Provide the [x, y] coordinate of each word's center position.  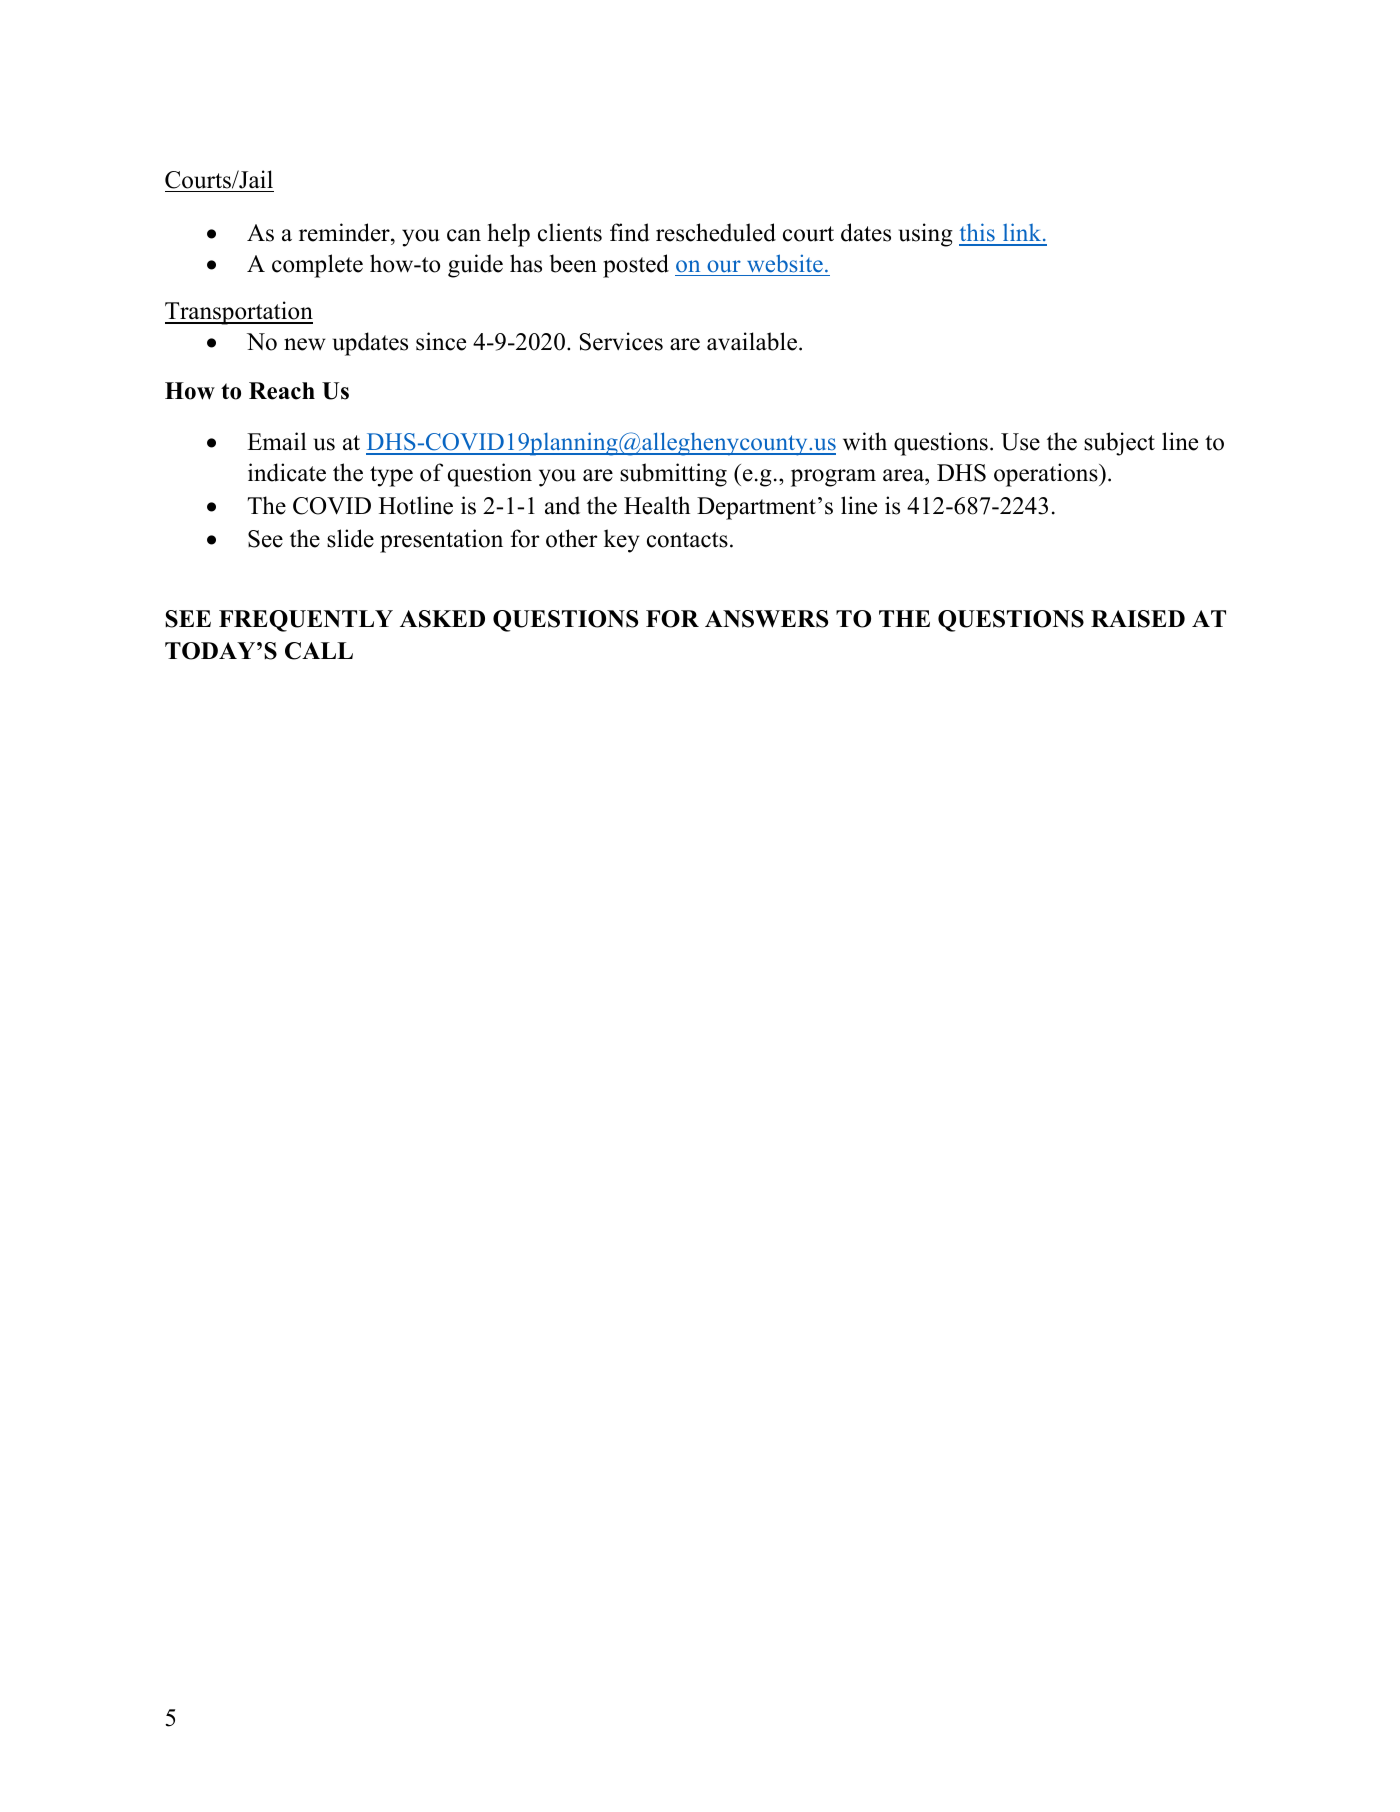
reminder [345, 232]
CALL [319, 651]
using [926, 235]
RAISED [1138, 619]
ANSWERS [766, 619]
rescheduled [716, 232]
